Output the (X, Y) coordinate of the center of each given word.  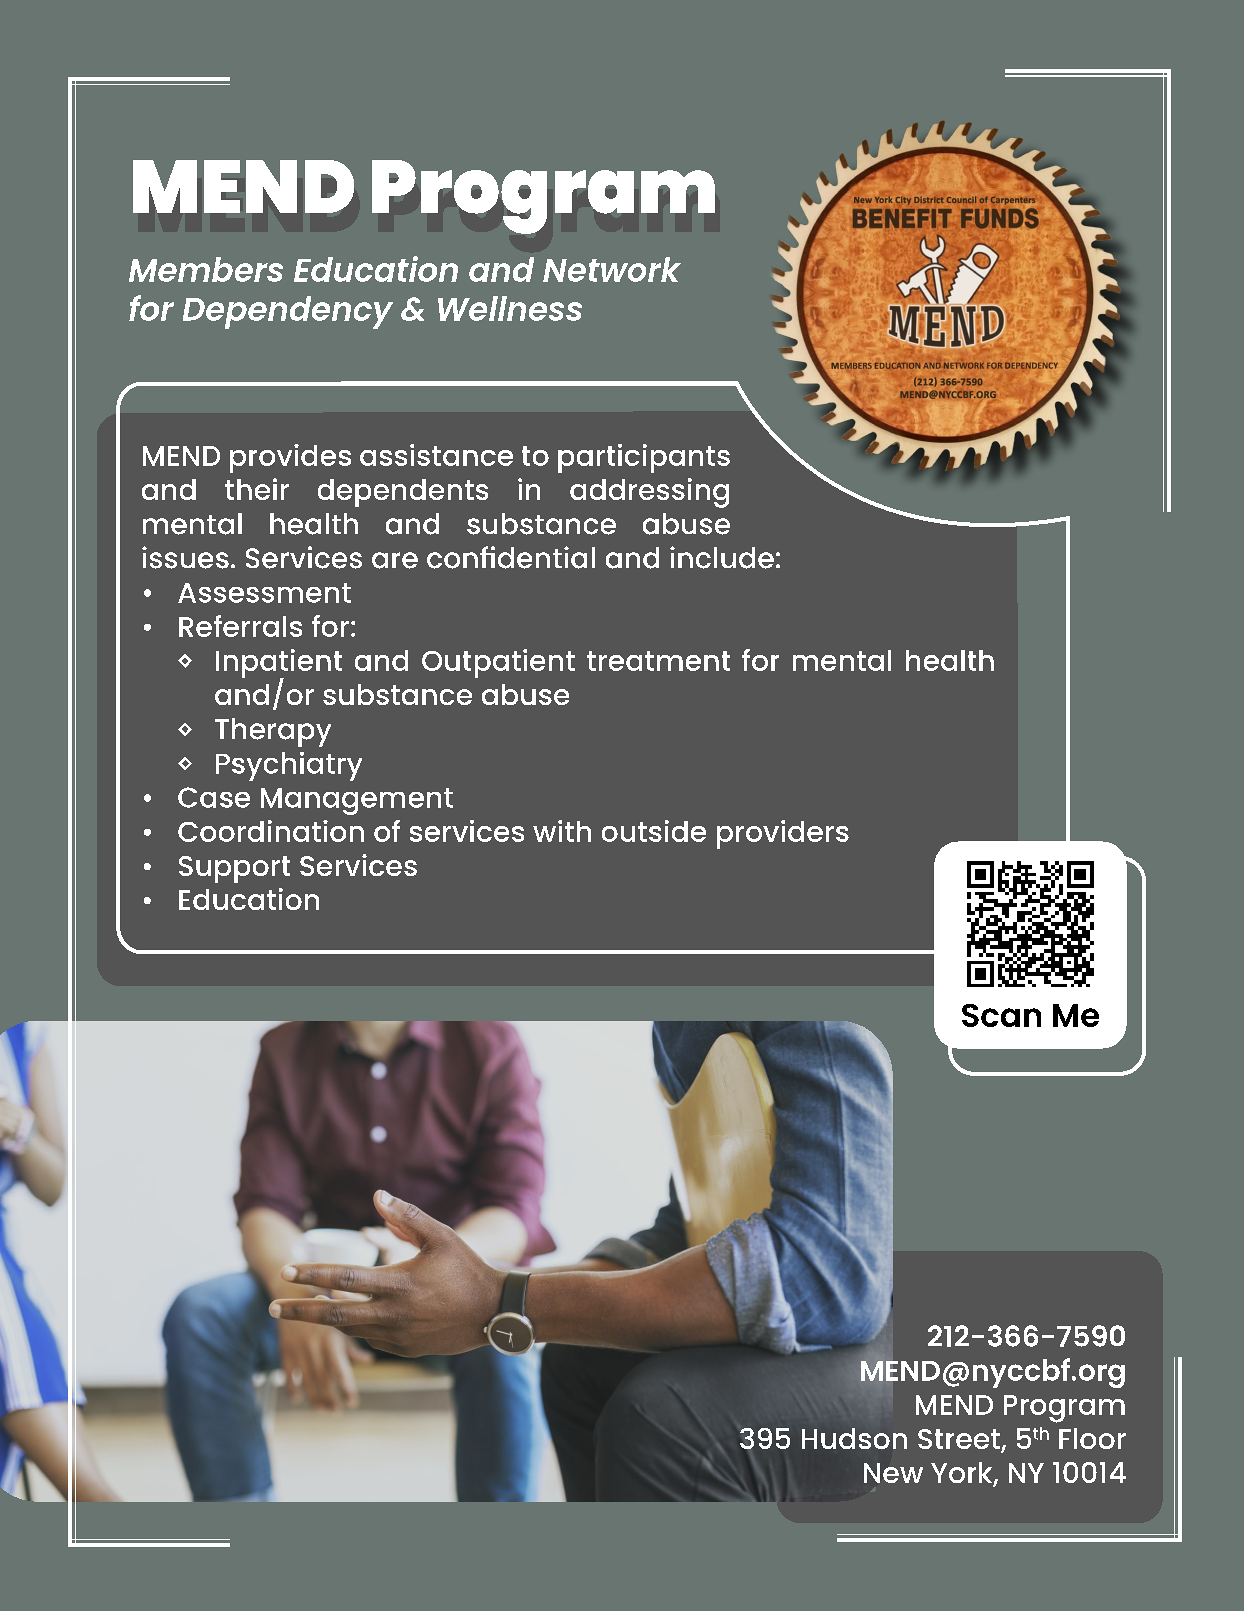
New (893, 1473)
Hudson (854, 1438)
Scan (1001, 1015)
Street (960, 1440)
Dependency (288, 312)
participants (644, 458)
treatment (658, 661)
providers (783, 834)
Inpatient (279, 665)
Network (612, 269)
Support (234, 869)
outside (654, 831)
